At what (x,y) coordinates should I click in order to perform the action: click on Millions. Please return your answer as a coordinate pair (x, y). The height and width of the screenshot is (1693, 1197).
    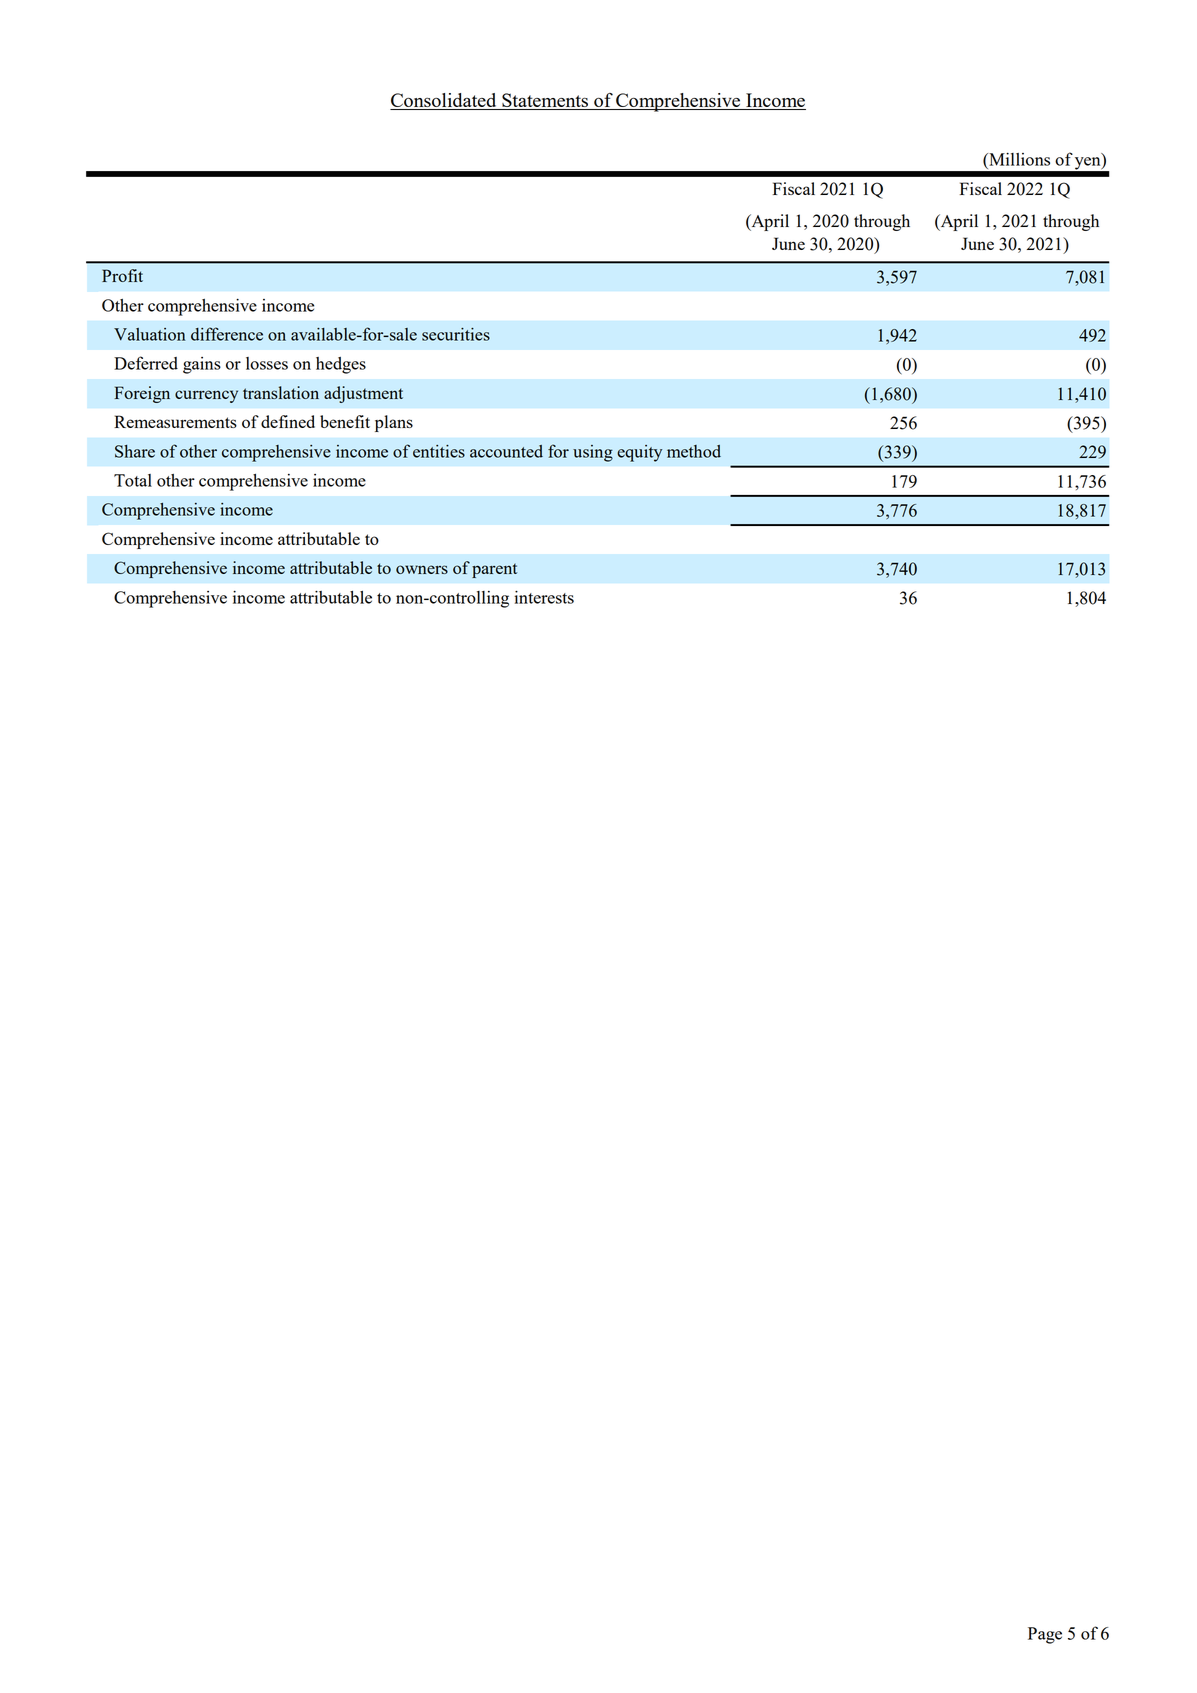
    Looking at the image, I should click on (1018, 159).
